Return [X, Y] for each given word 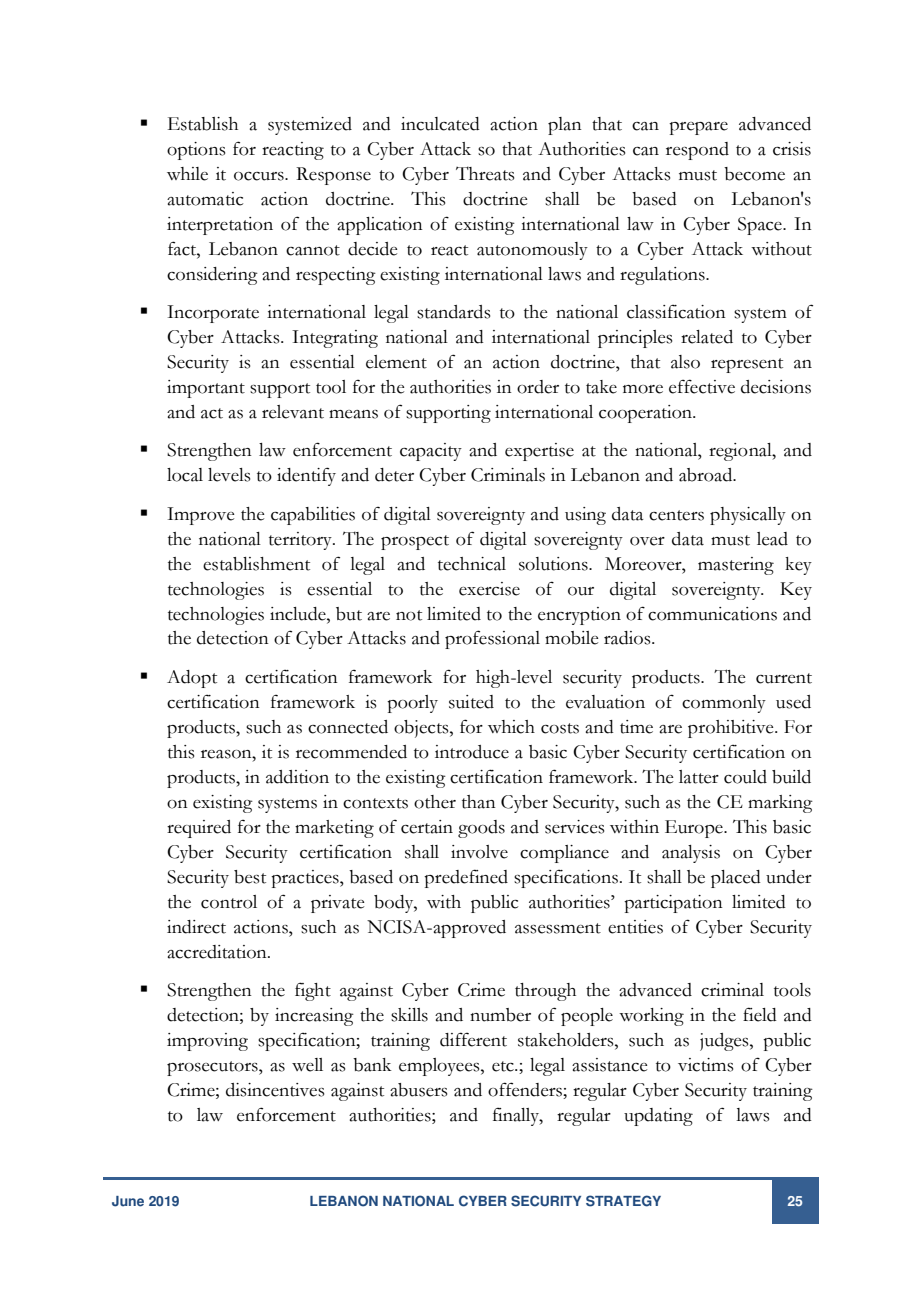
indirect [196, 927]
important [206, 389]
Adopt [192, 679]
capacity [431, 452]
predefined [466, 878]
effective [702, 386]
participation [673, 904]
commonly [724, 704]
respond [697, 151]
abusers [418, 1090]
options [196, 151]
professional [492, 639]
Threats [485, 173]
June [128, 1201]
